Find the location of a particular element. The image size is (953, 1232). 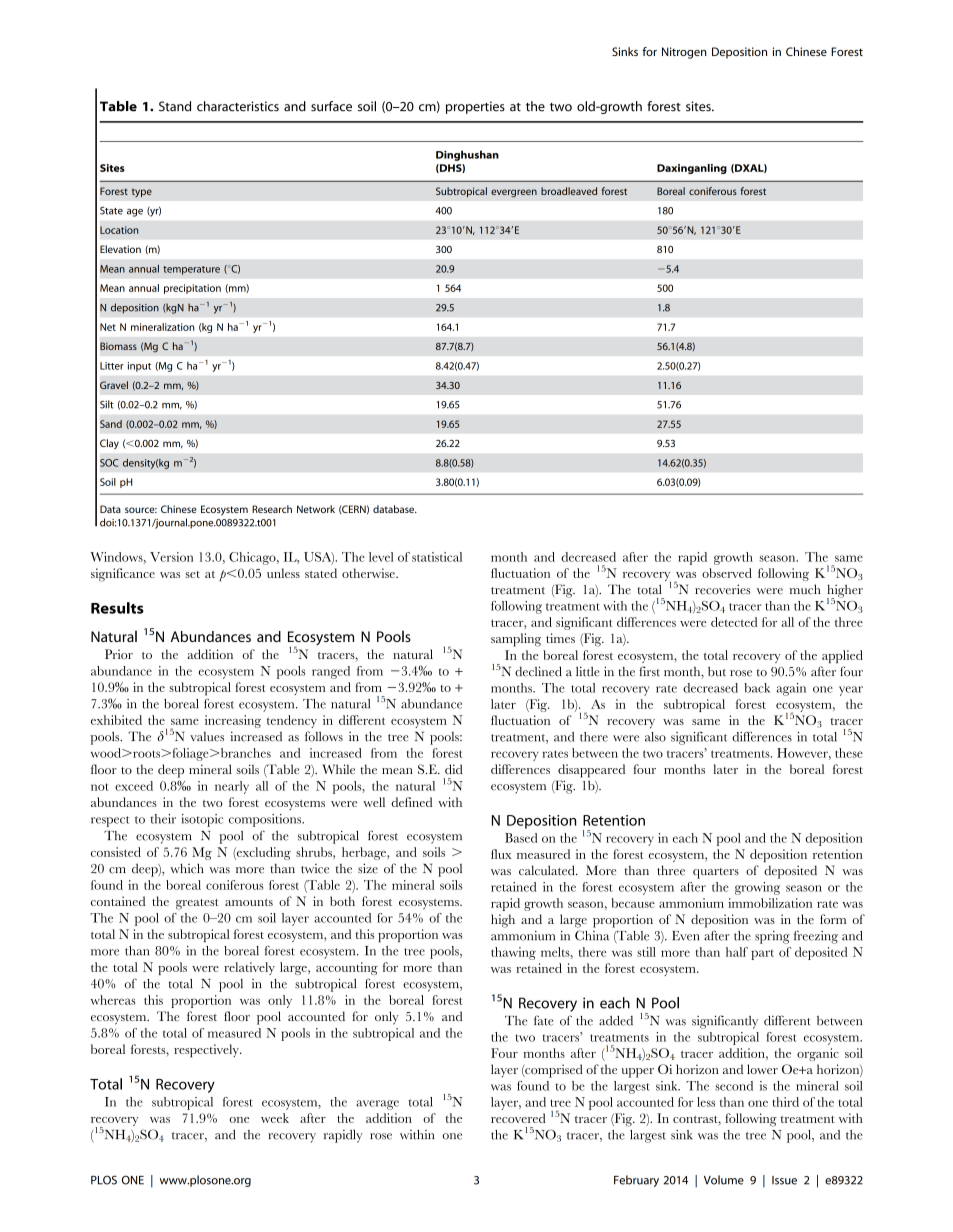

Issue is located at coordinates (784, 1180).
